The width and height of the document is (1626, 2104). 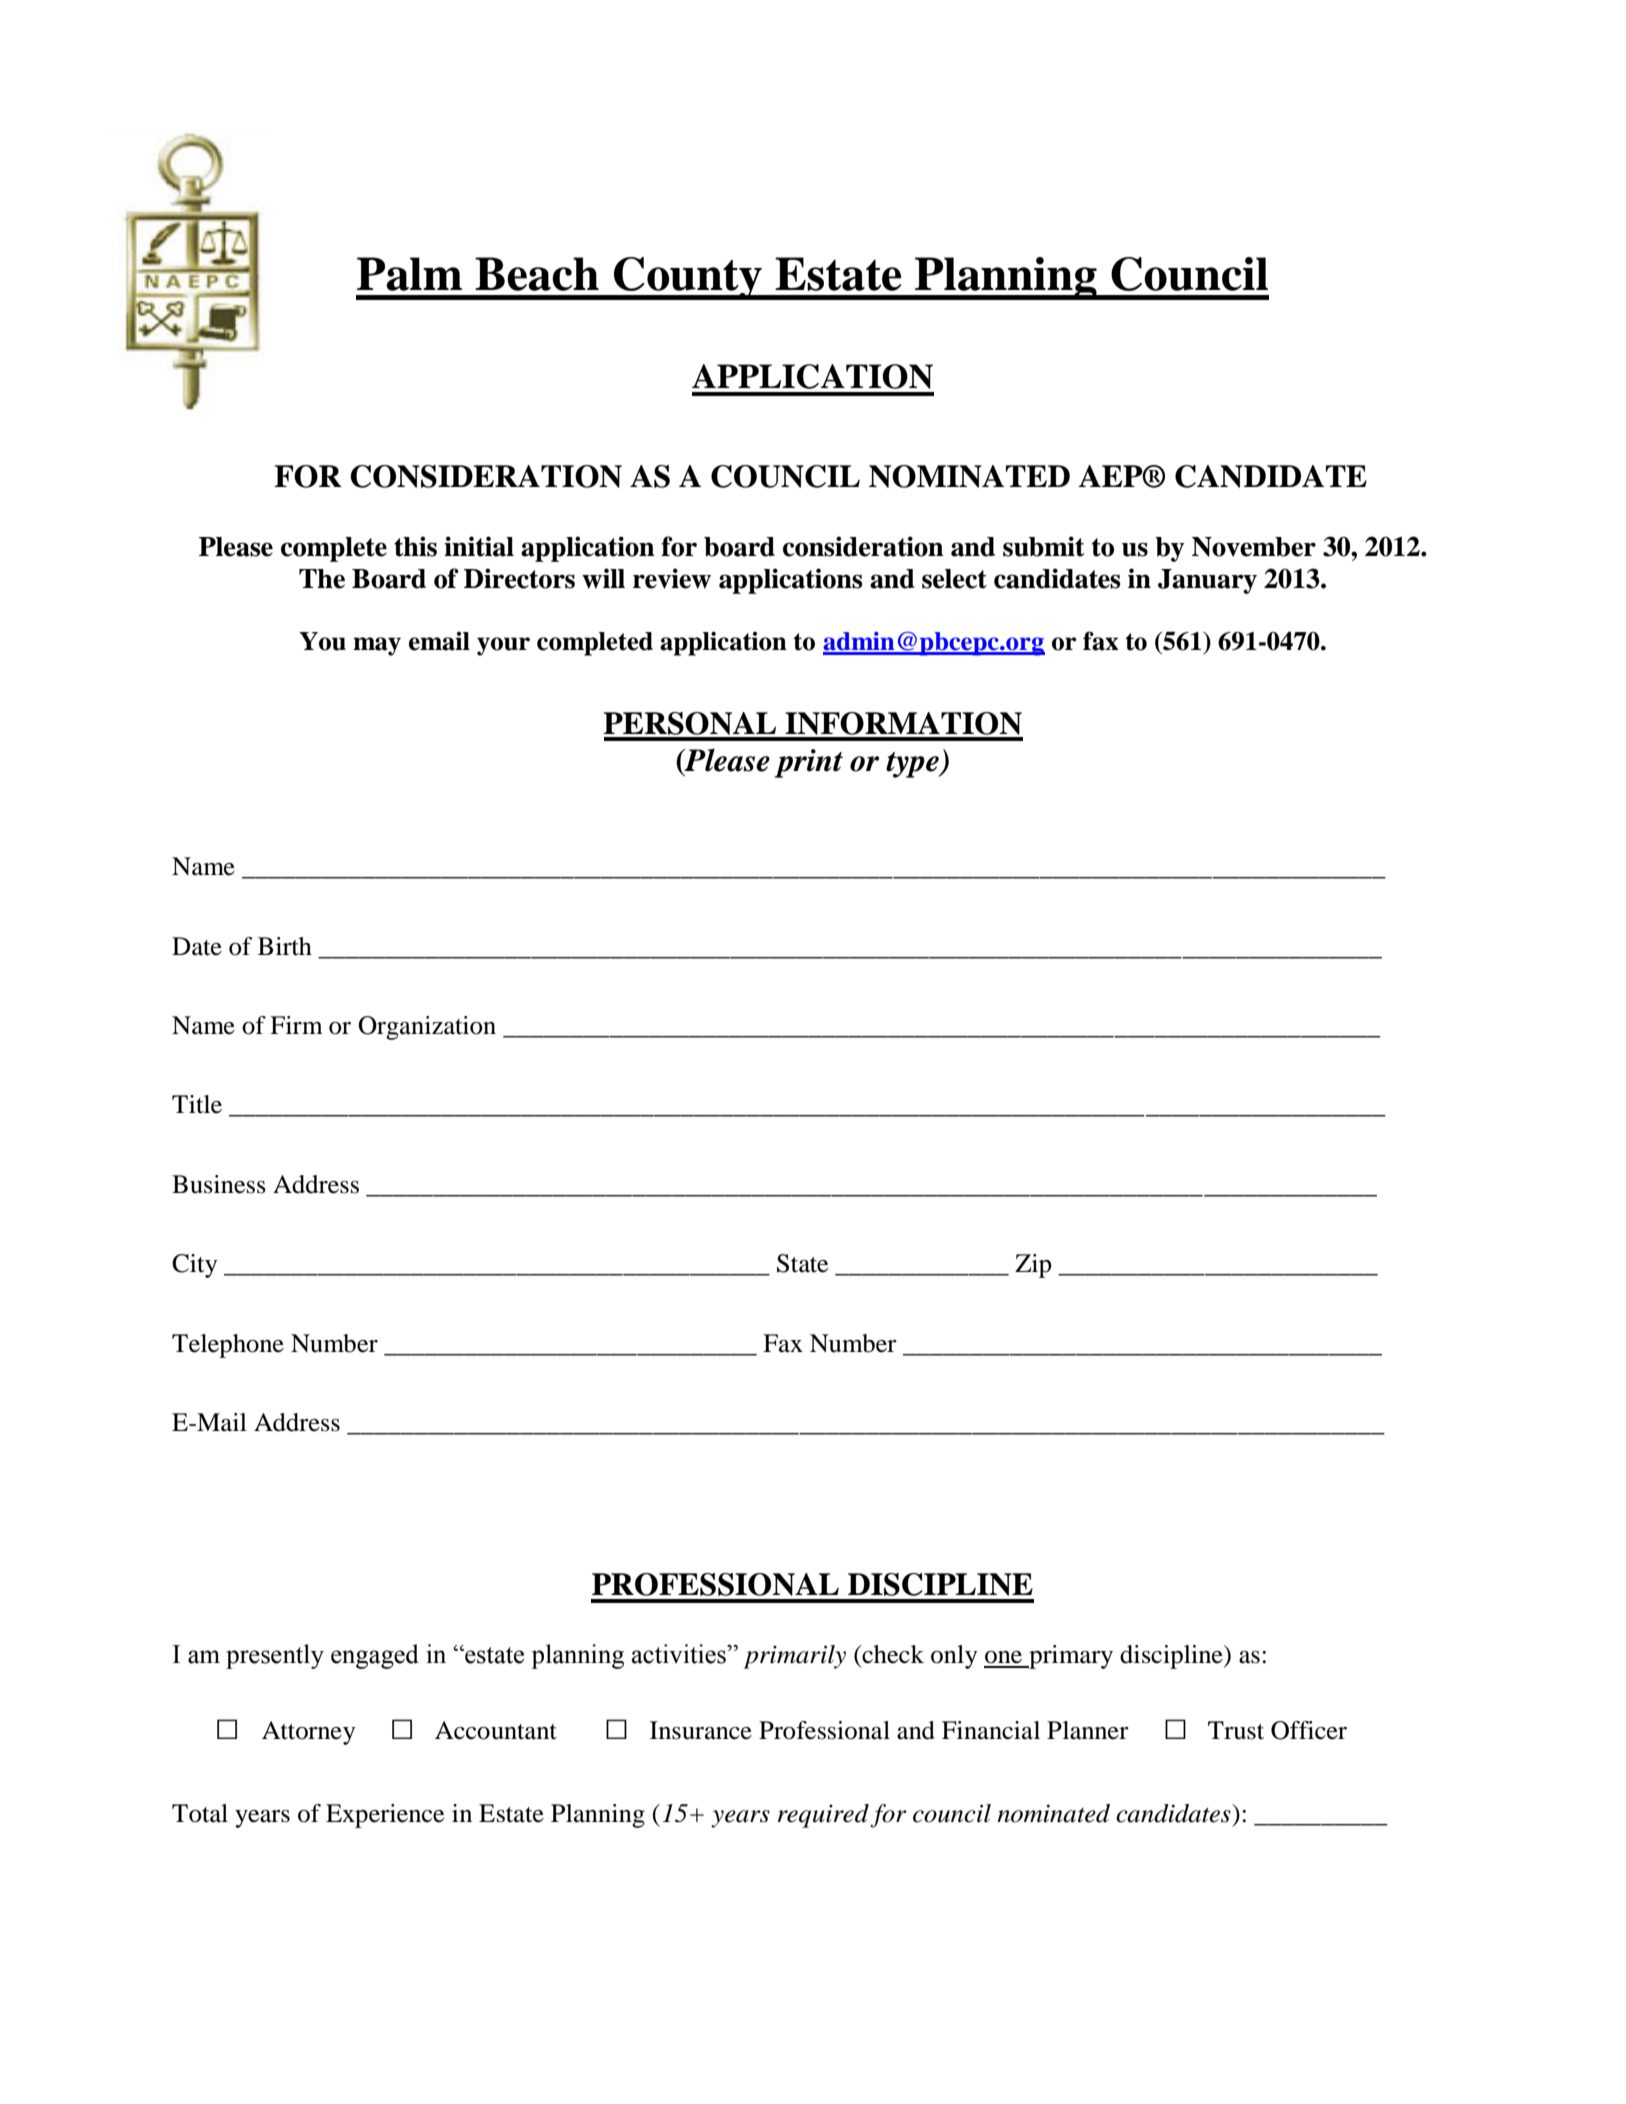 I want to click on County, so click(x=688, y=278).
